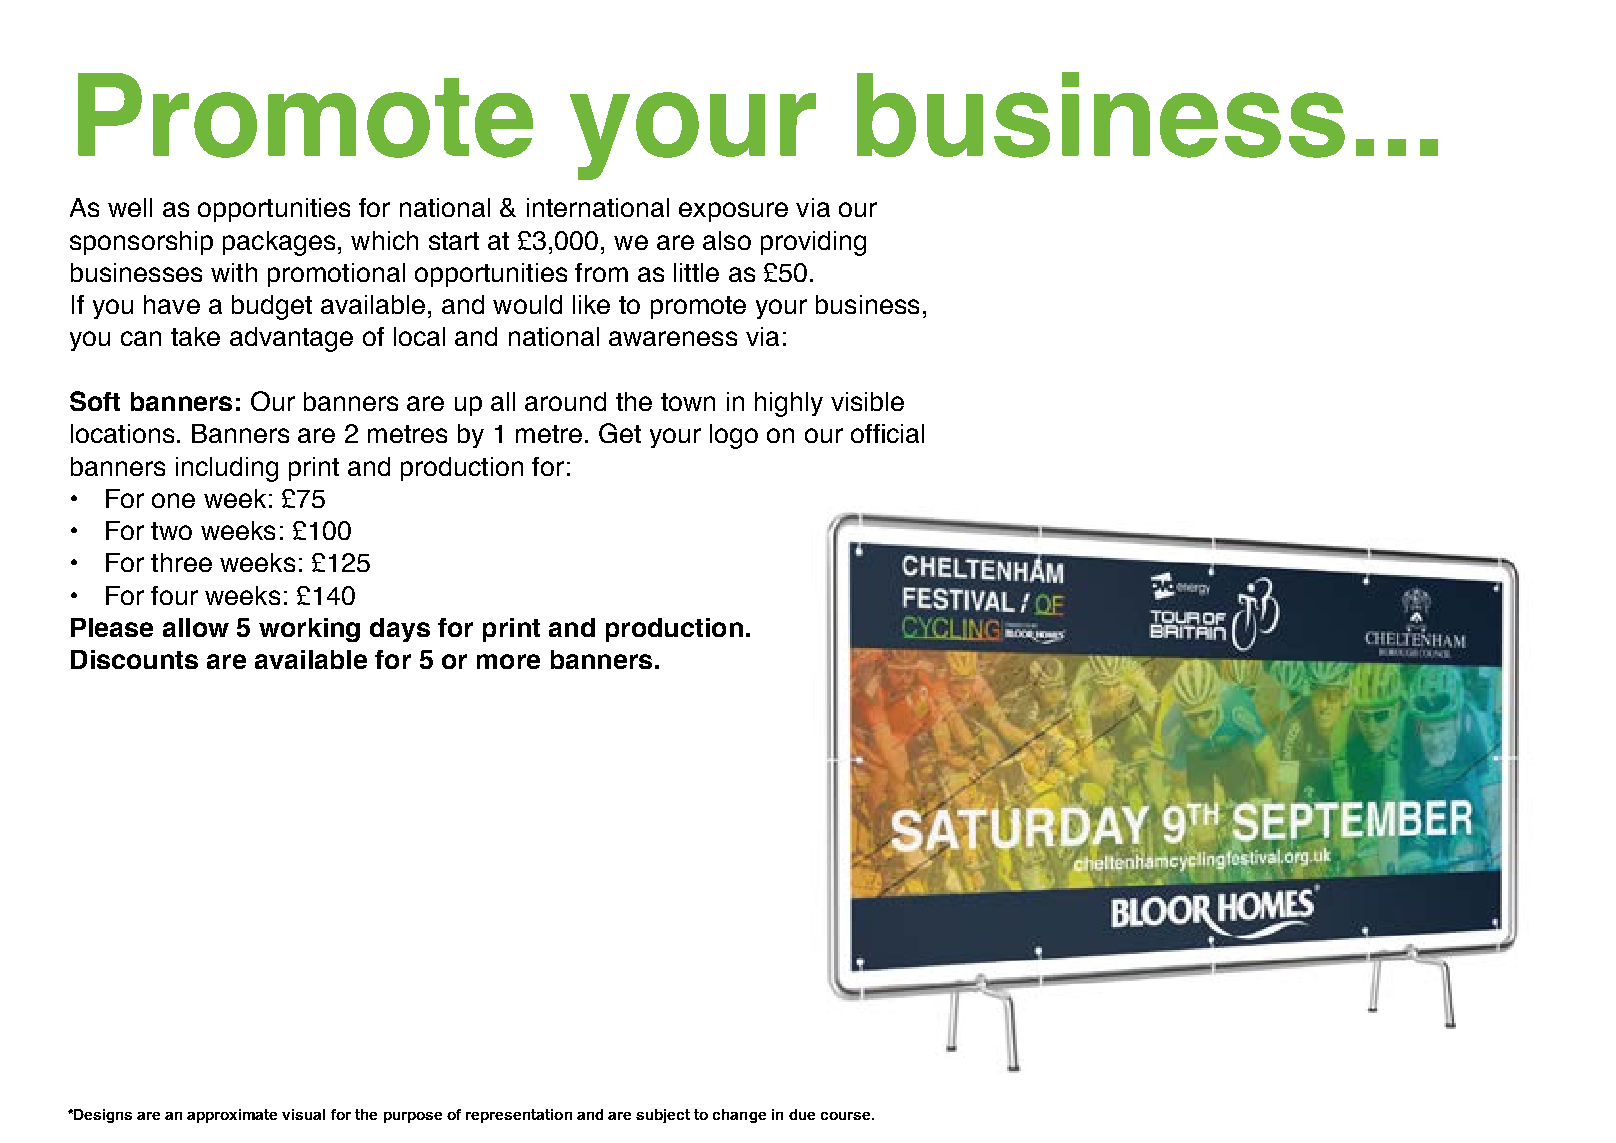 The image size is (1616, 1143). Describe the element at coordinates (802, 1114) in the screenshot. I see `due` at that location.
